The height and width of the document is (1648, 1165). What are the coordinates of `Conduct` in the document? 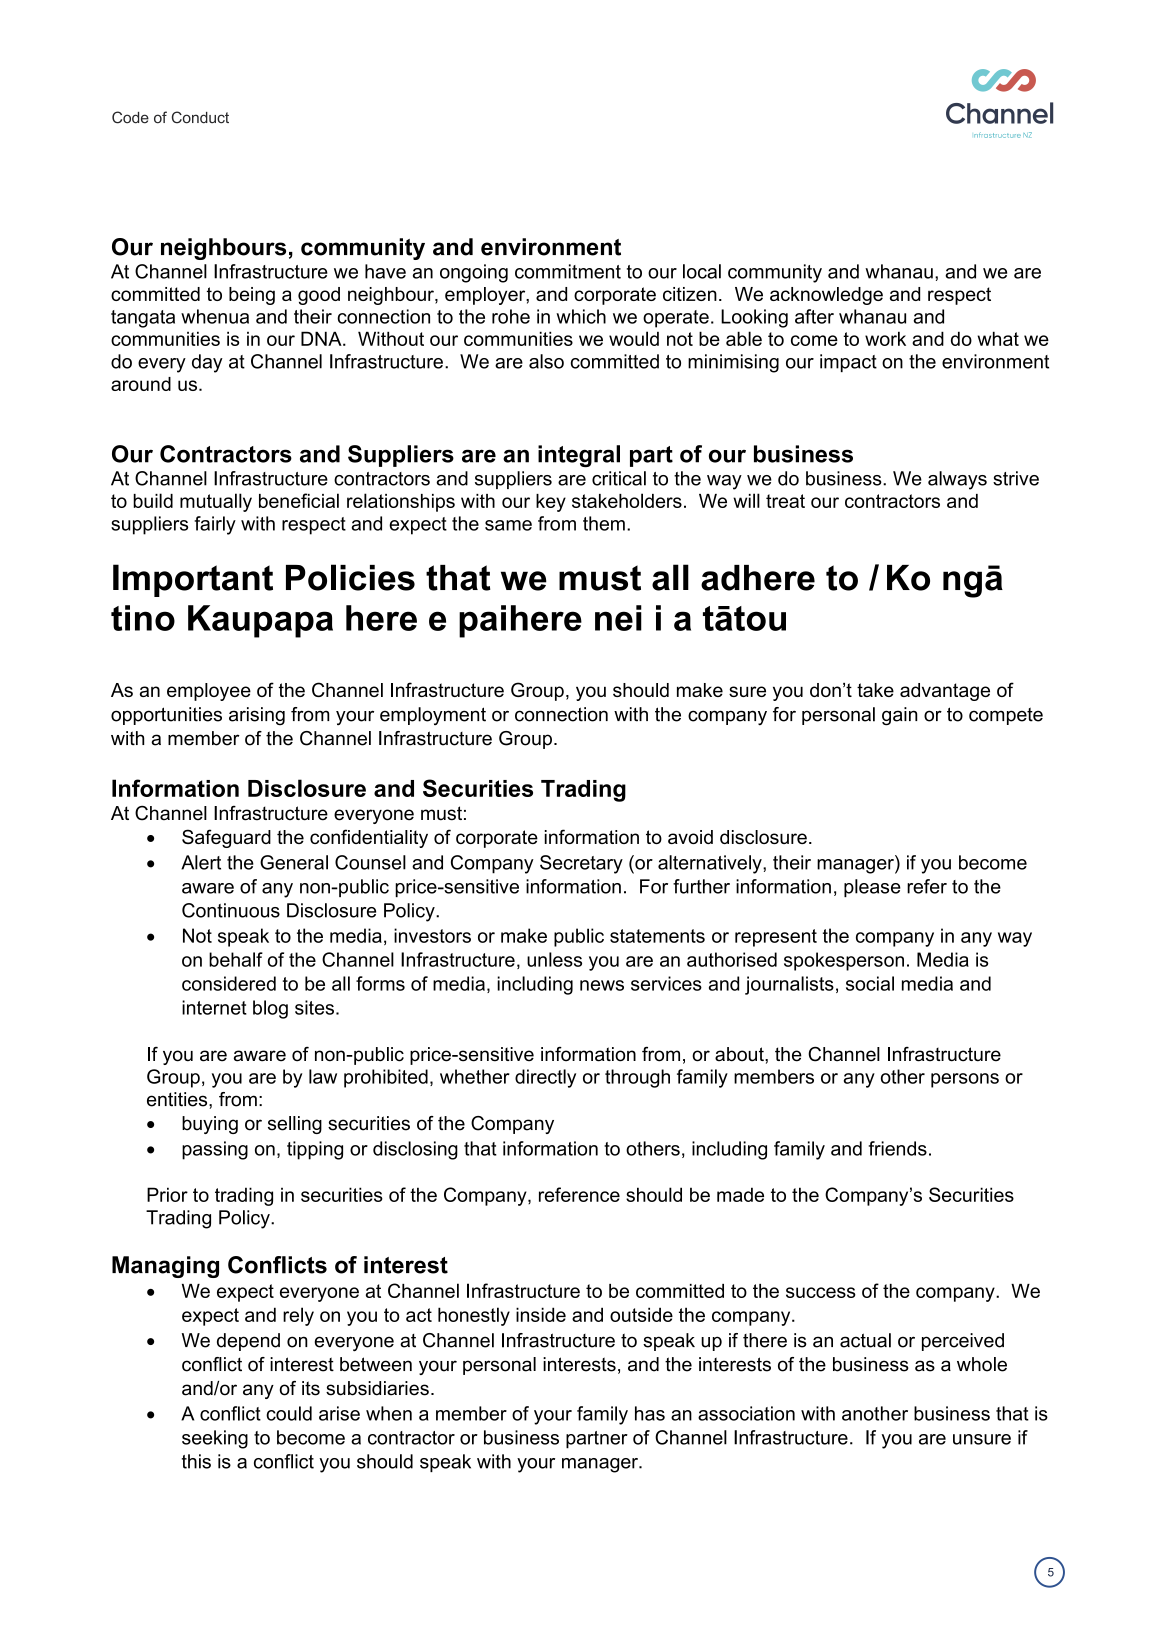 It's located at (200, 117).
